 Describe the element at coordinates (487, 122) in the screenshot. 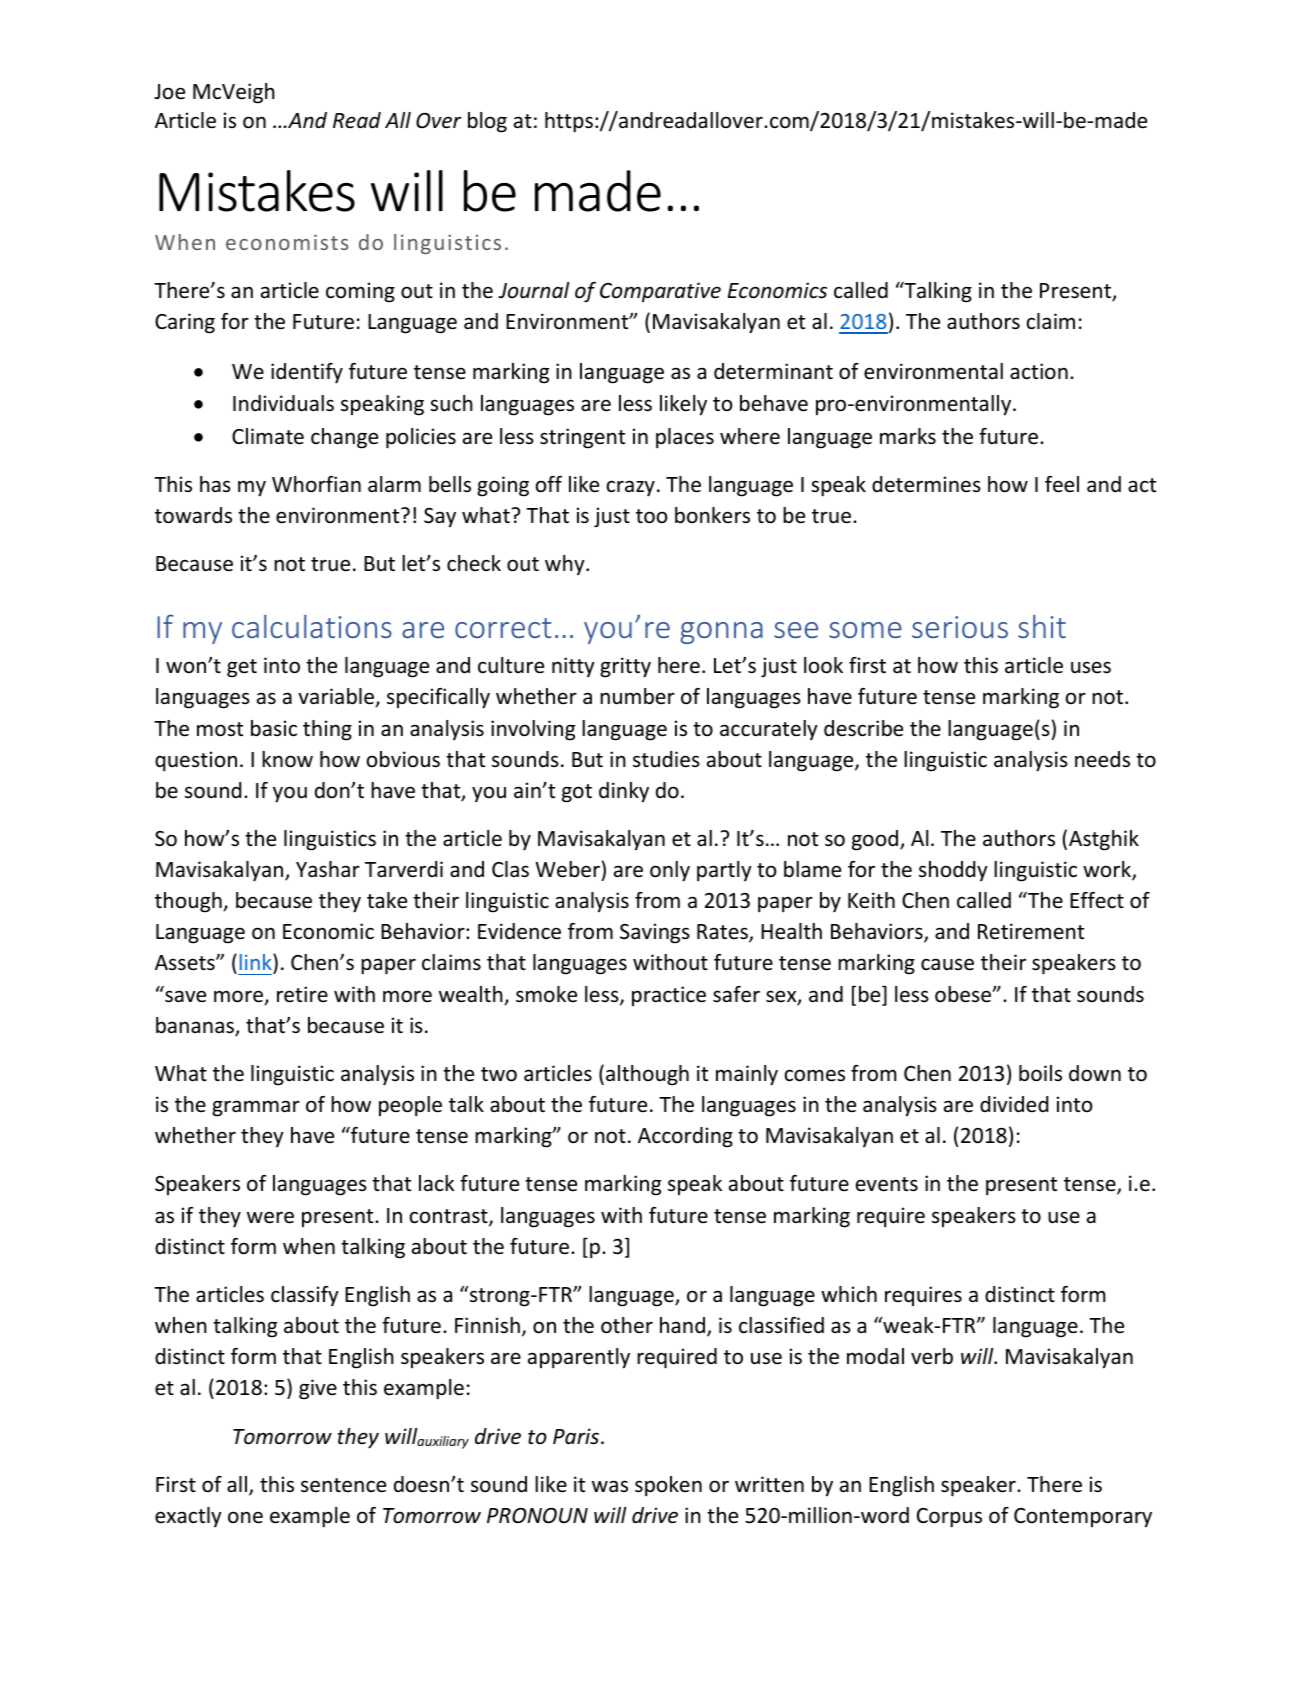

I see `blog` at that location.
